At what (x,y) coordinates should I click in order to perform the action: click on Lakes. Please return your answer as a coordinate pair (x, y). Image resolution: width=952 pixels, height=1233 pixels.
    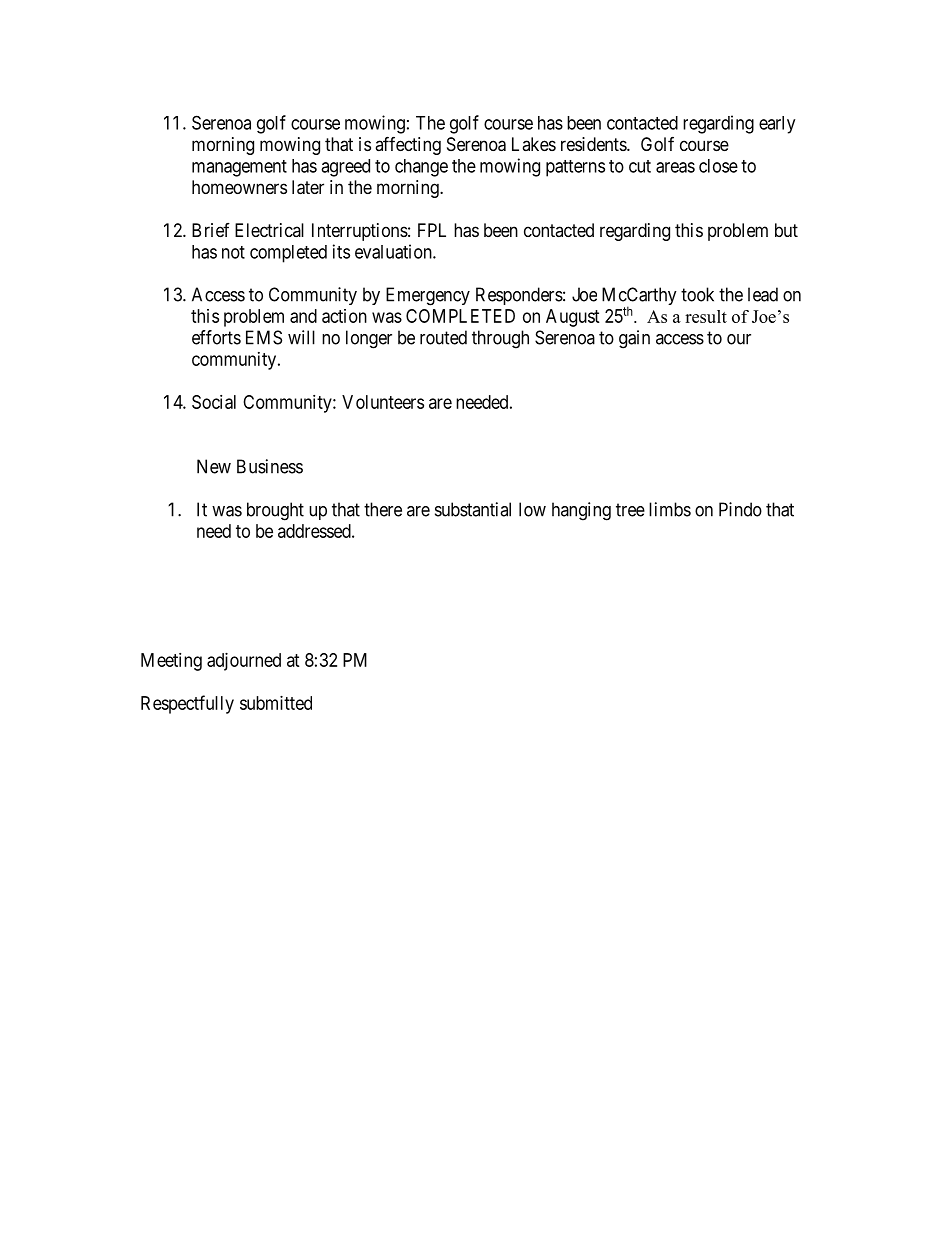
    Looking at the image, I should click on (534, 144).
